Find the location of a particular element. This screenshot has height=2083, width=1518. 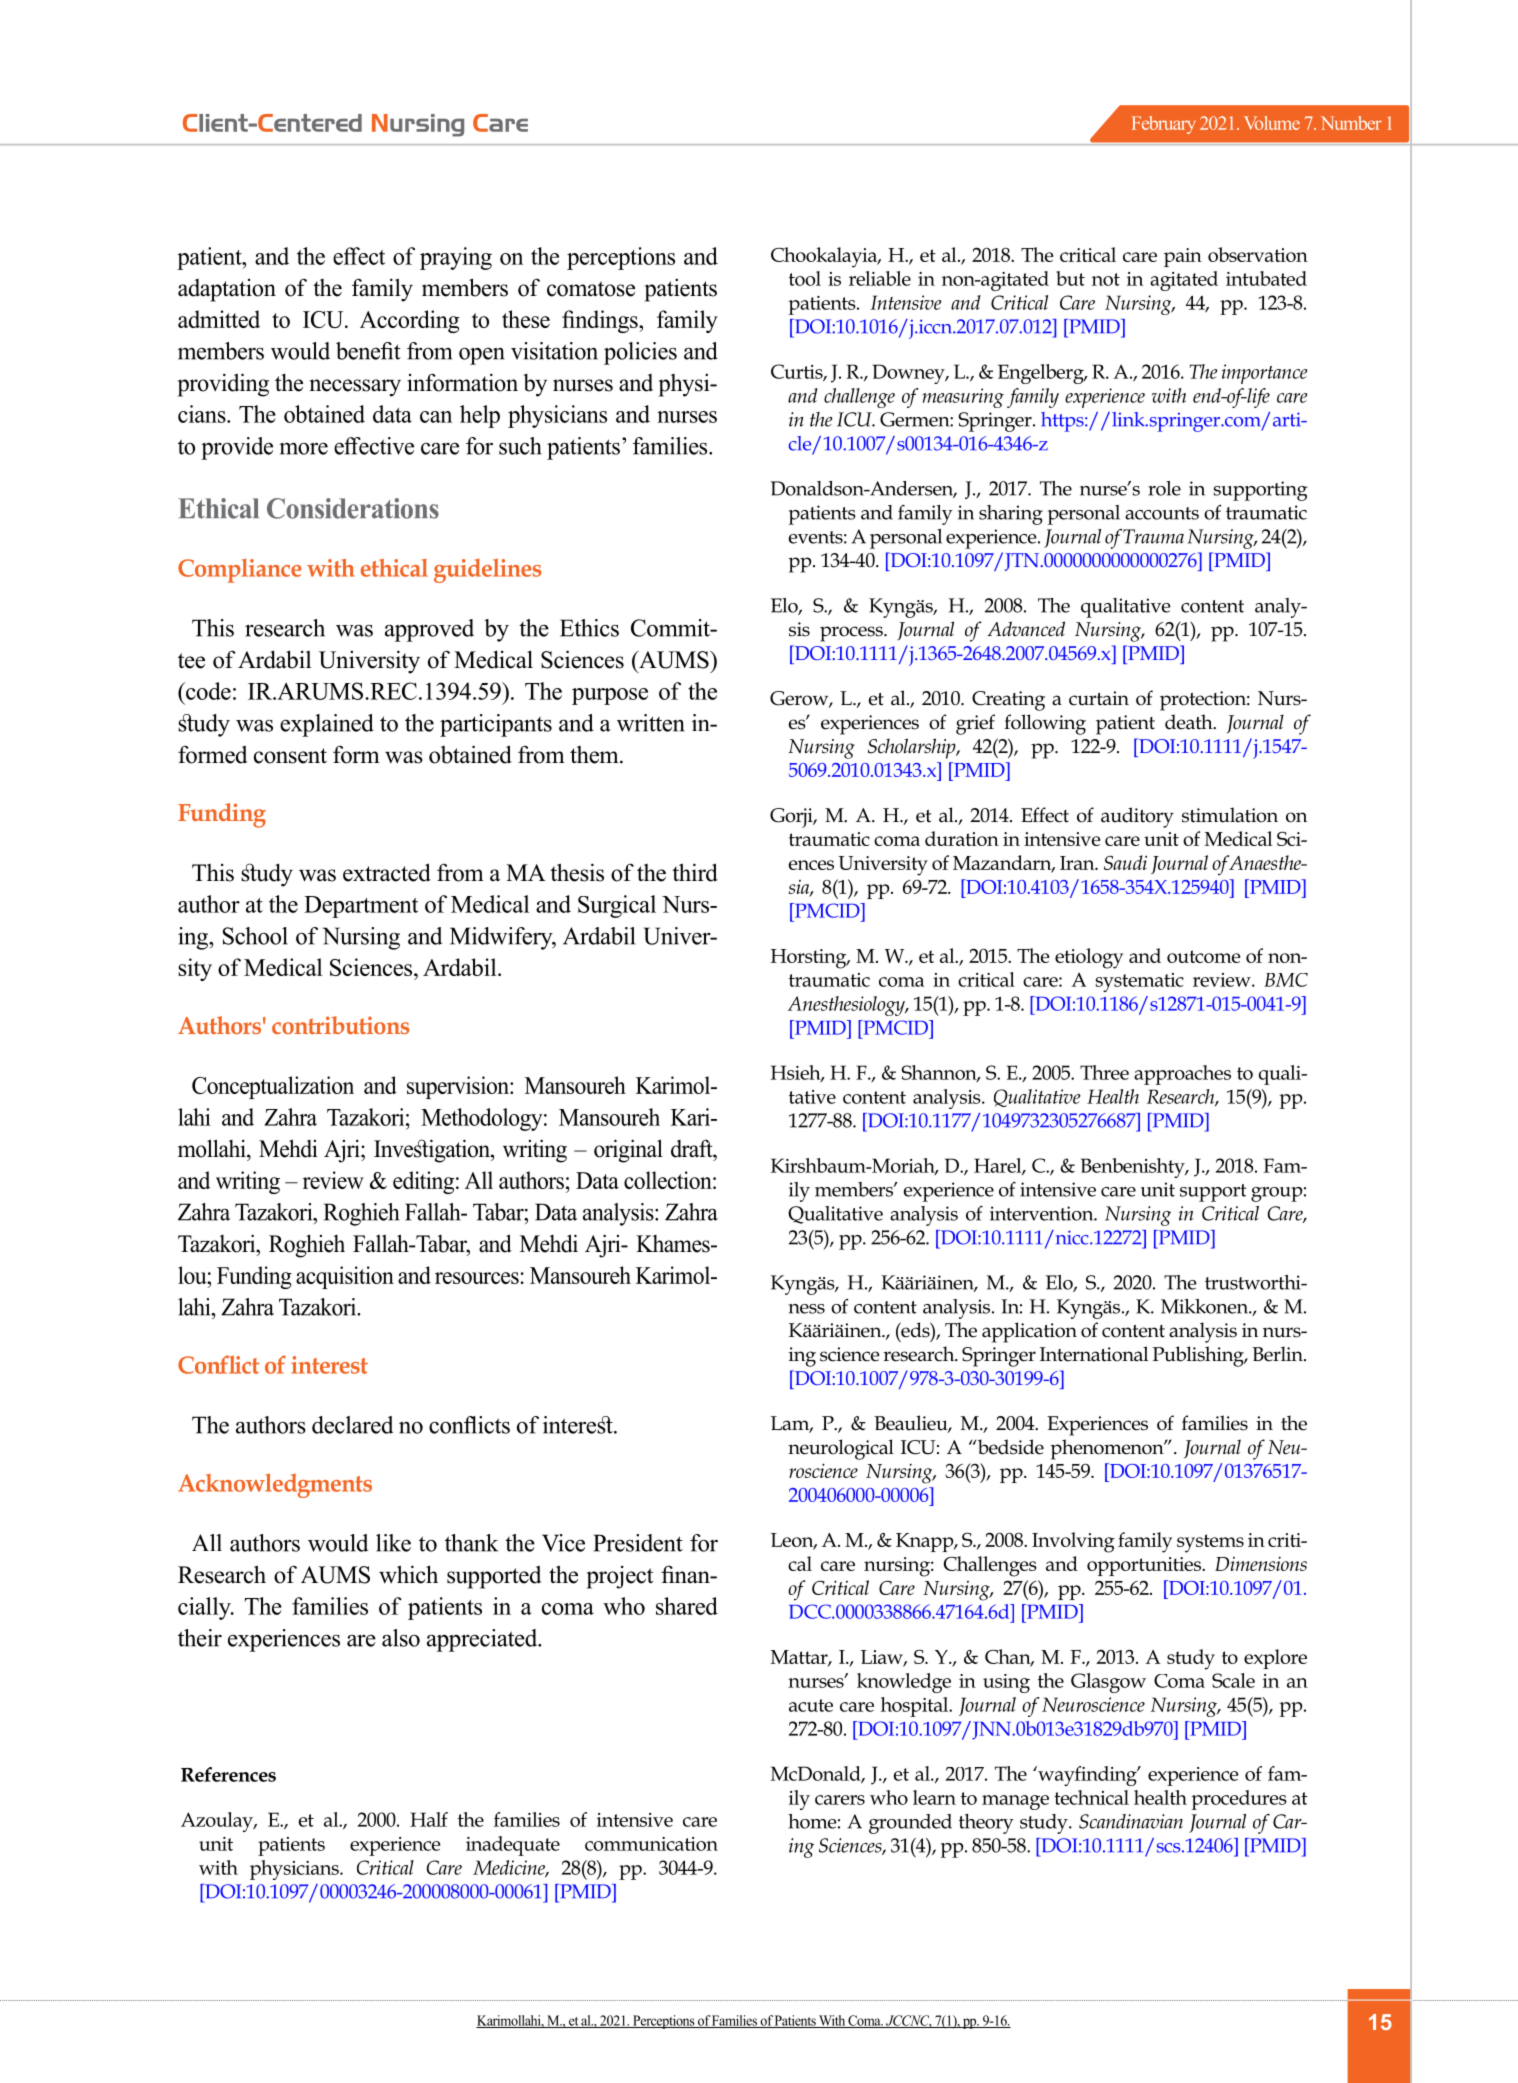

praying is located at coordinates (456, 258).
